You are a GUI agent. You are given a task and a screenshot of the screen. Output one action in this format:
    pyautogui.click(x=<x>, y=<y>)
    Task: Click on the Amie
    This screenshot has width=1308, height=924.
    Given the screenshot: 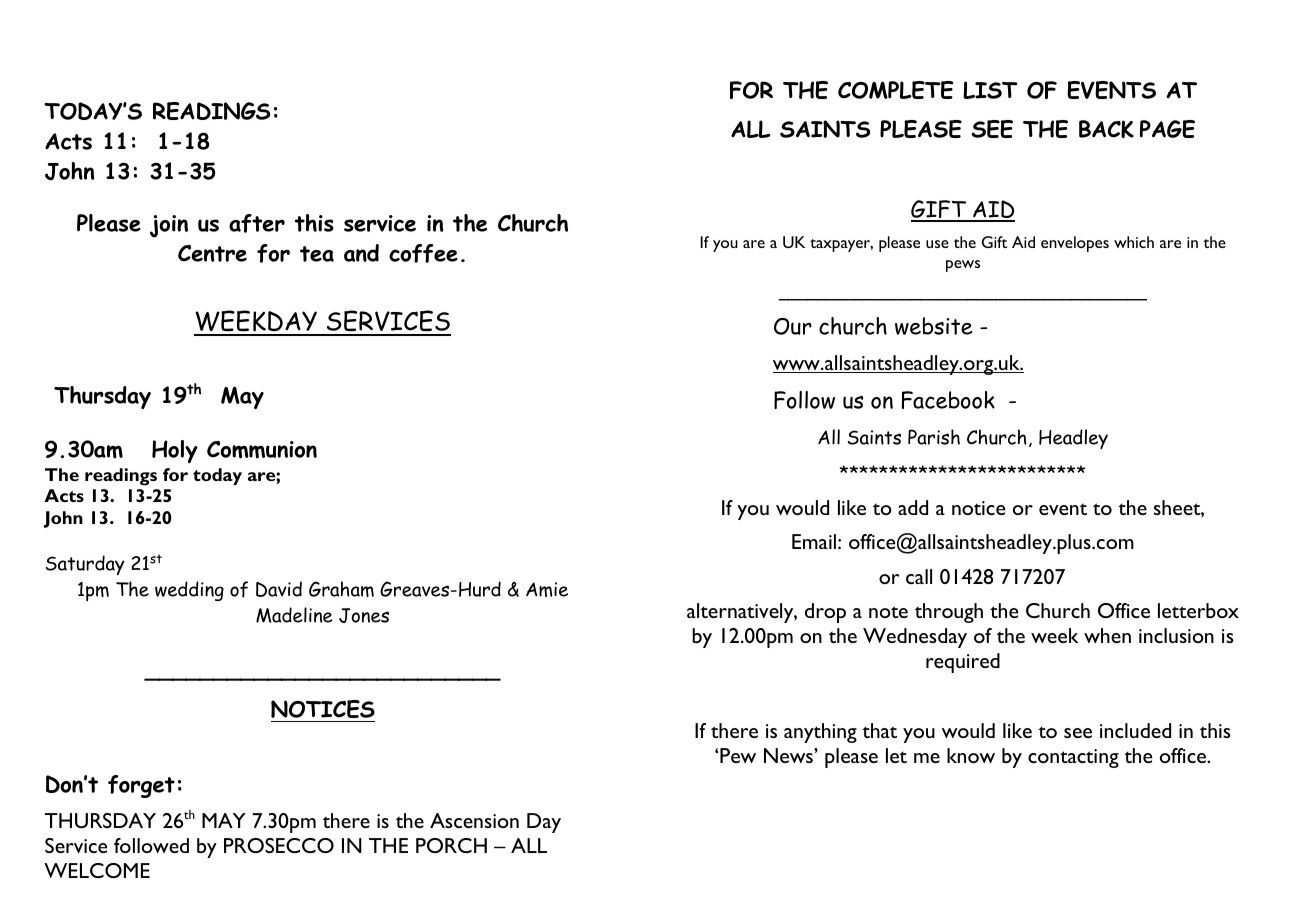 What is the action you would take?
    pyautogui.click(x=547, y=589)
